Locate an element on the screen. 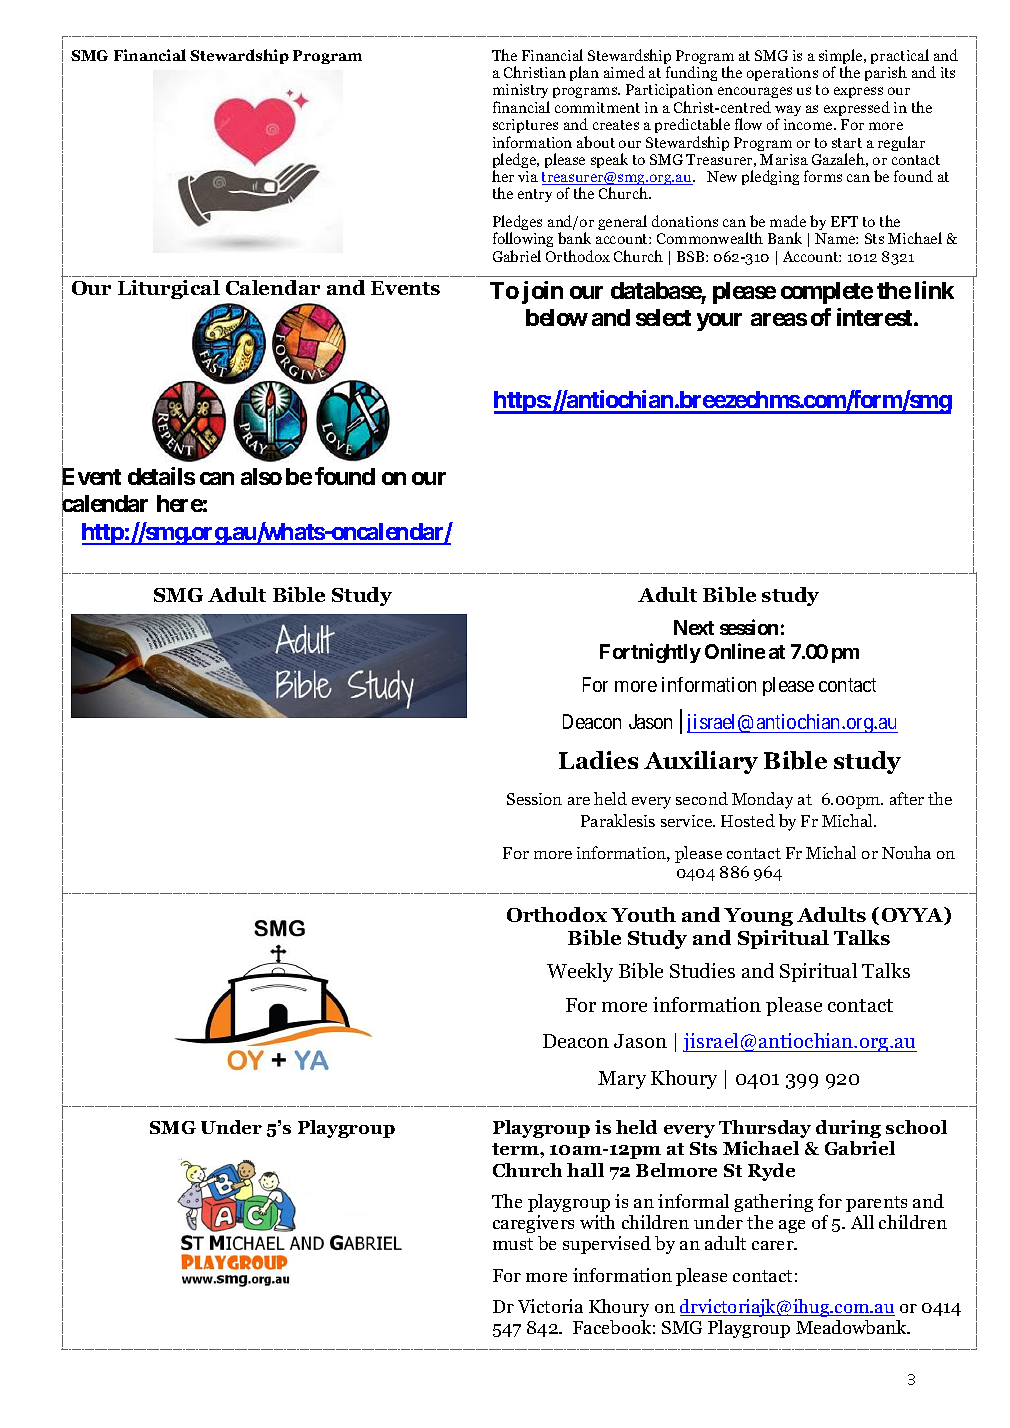  service is located at coordinates (687, 821).
